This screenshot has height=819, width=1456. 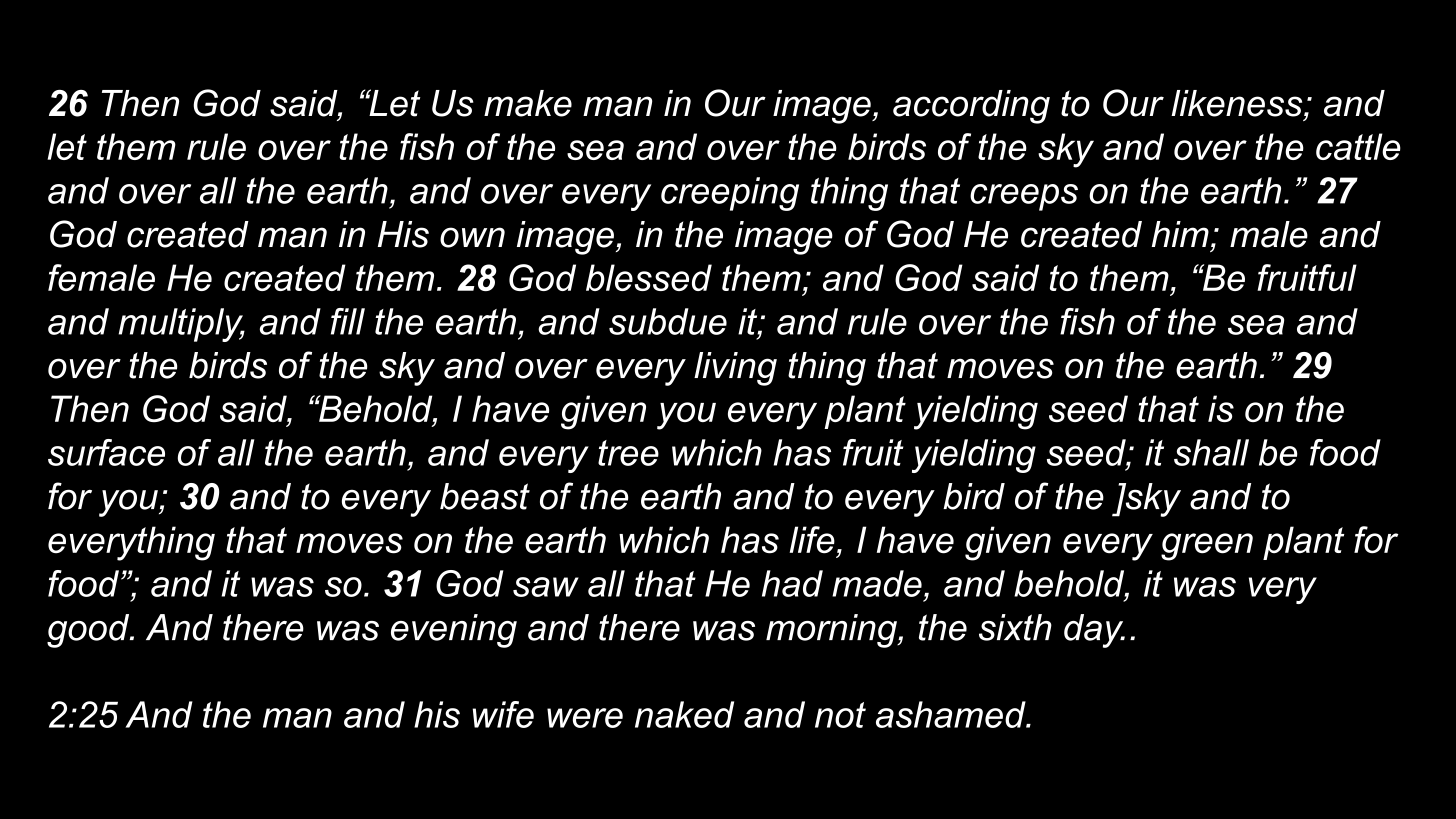 What do you see at coordinates (106, 452) in the screenshot?
I see `surface` at bounding box center [106, 452].
